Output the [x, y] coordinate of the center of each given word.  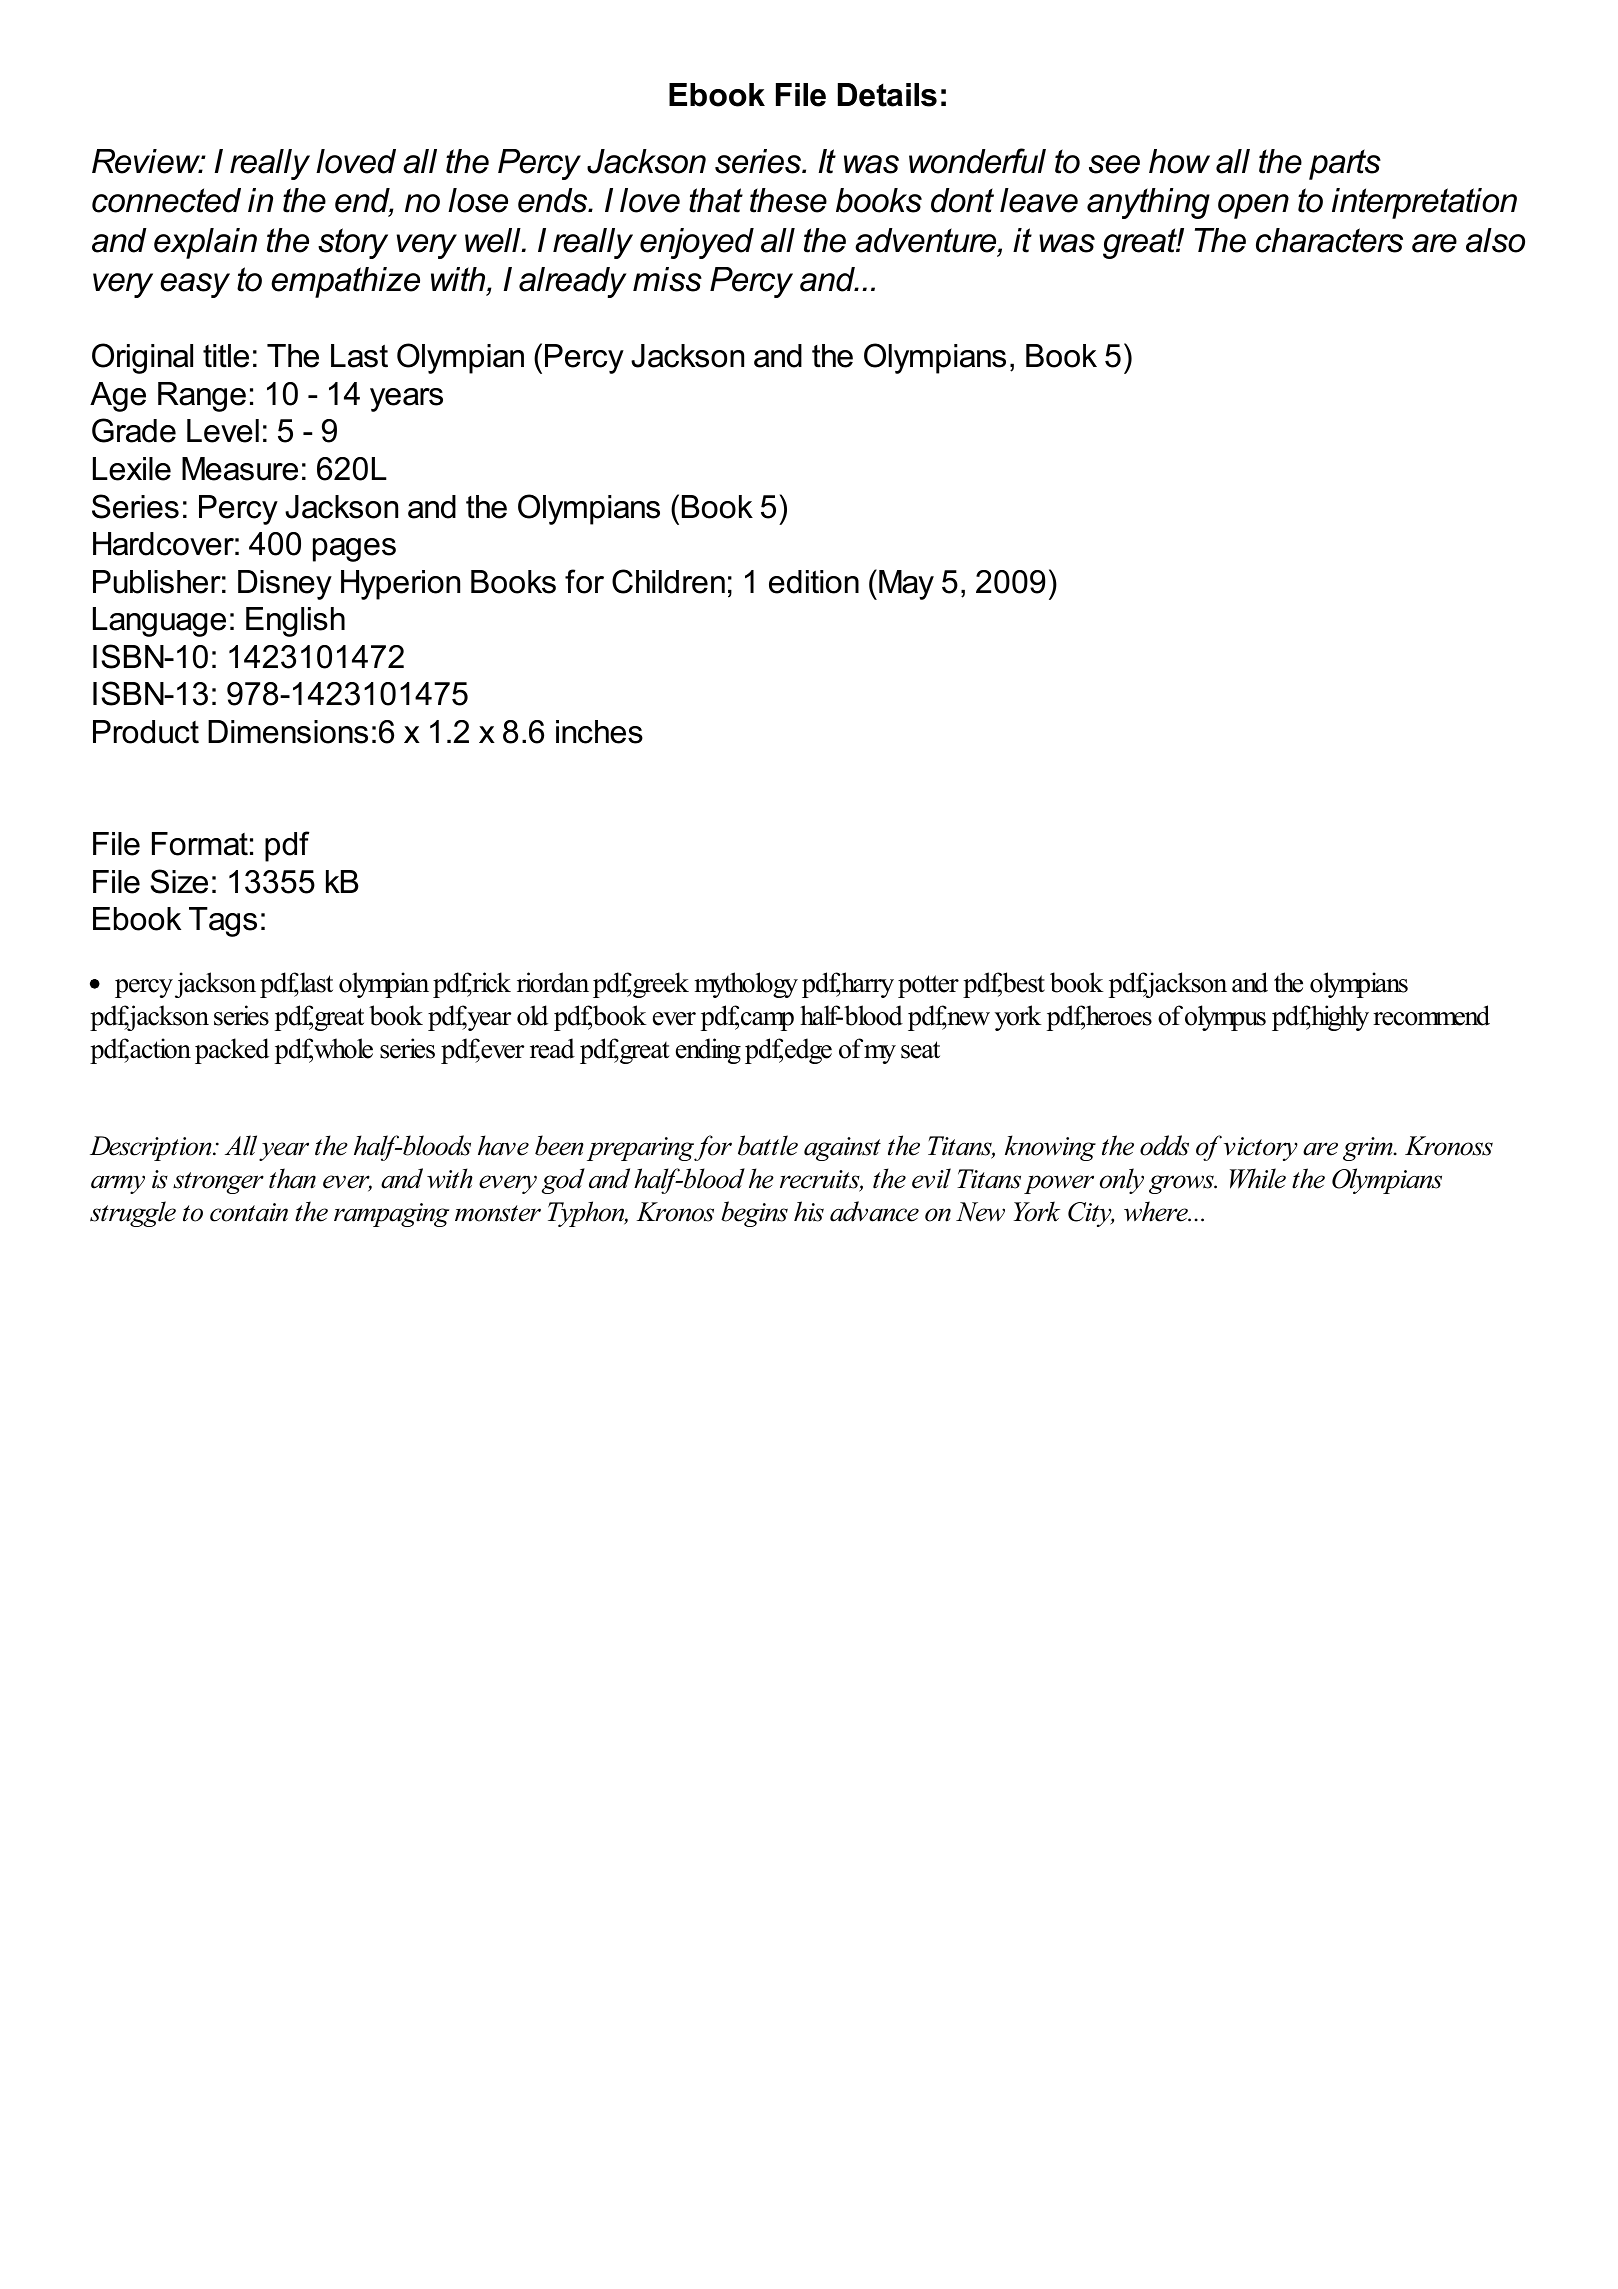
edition [814, 582]
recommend [1431, 1015]
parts [1345, 164]
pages [354, 550]
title [226, 356]
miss [667, 279]
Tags [223, 922]
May [906, 585]
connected [166, 200]
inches [599, 732]
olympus [1225, 1018]
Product [146, 732]
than [292, 1178]
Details [887, 95]
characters [1329, 240]
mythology [746, 985]
